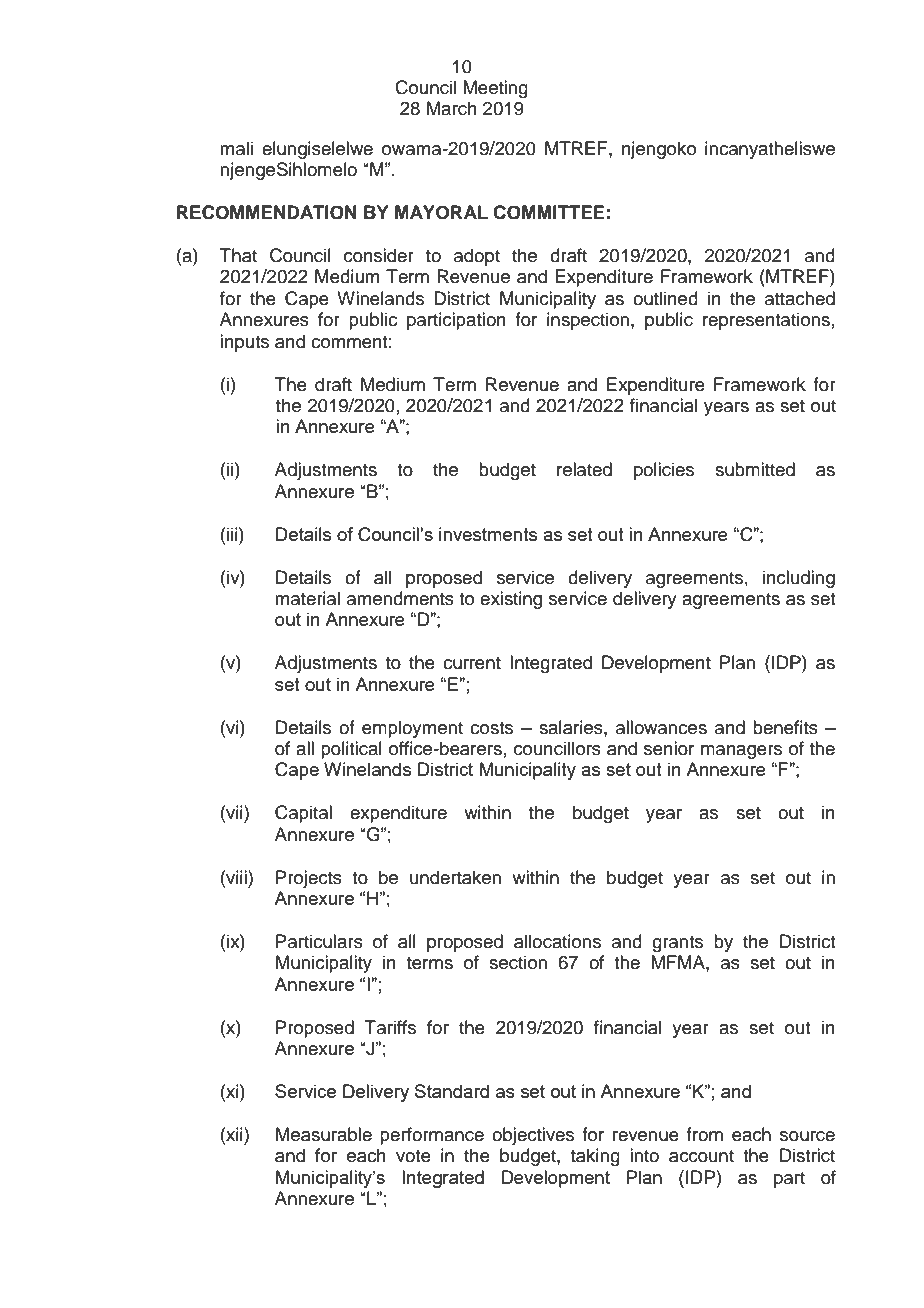 This screenshot has height=1308, width=924. Describe the element at coordinates (799, 579) in the screenshot. I see `including` at that location.
